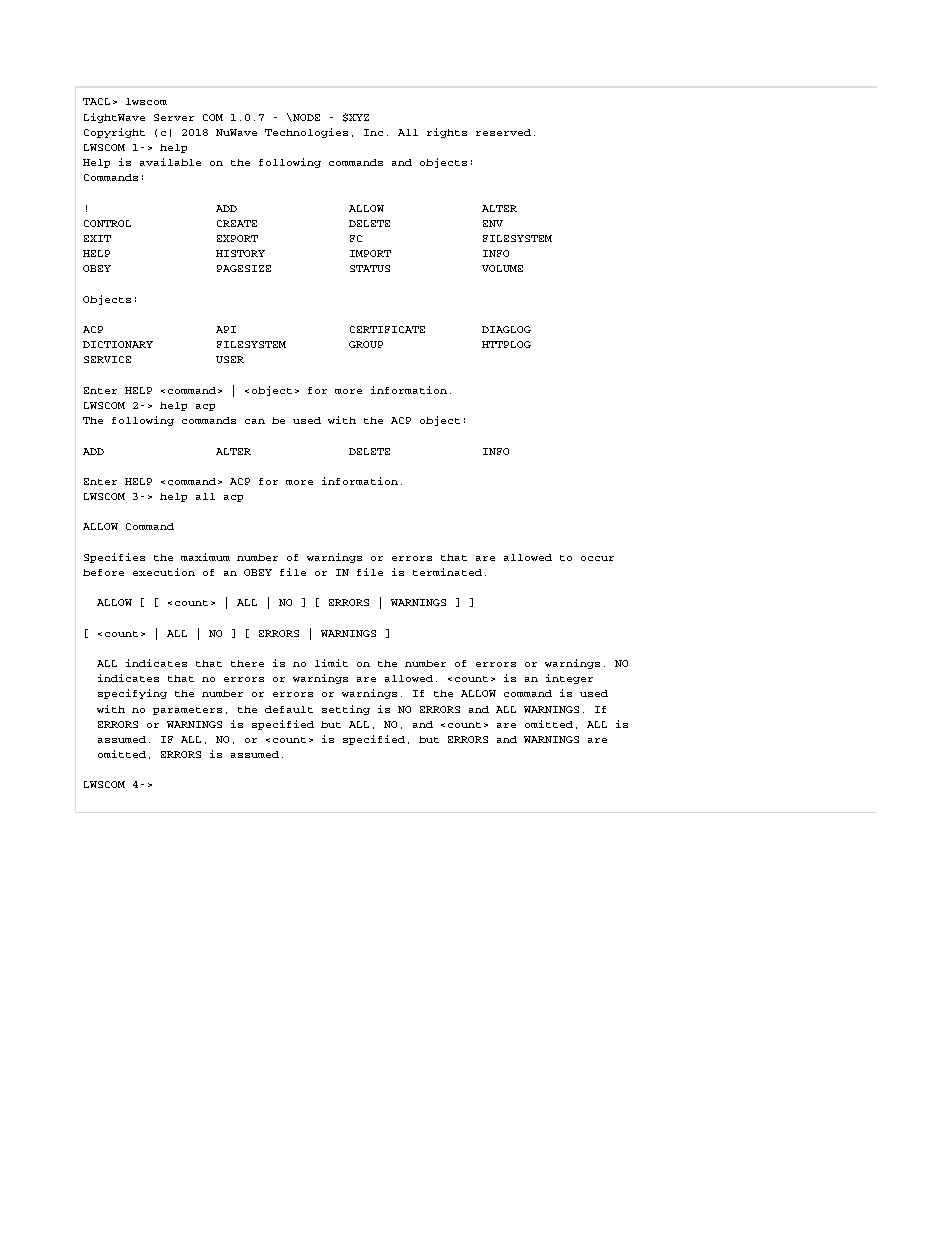  Describe the element at coordinates (597, 558) in the image. I see `occur` at that location.
